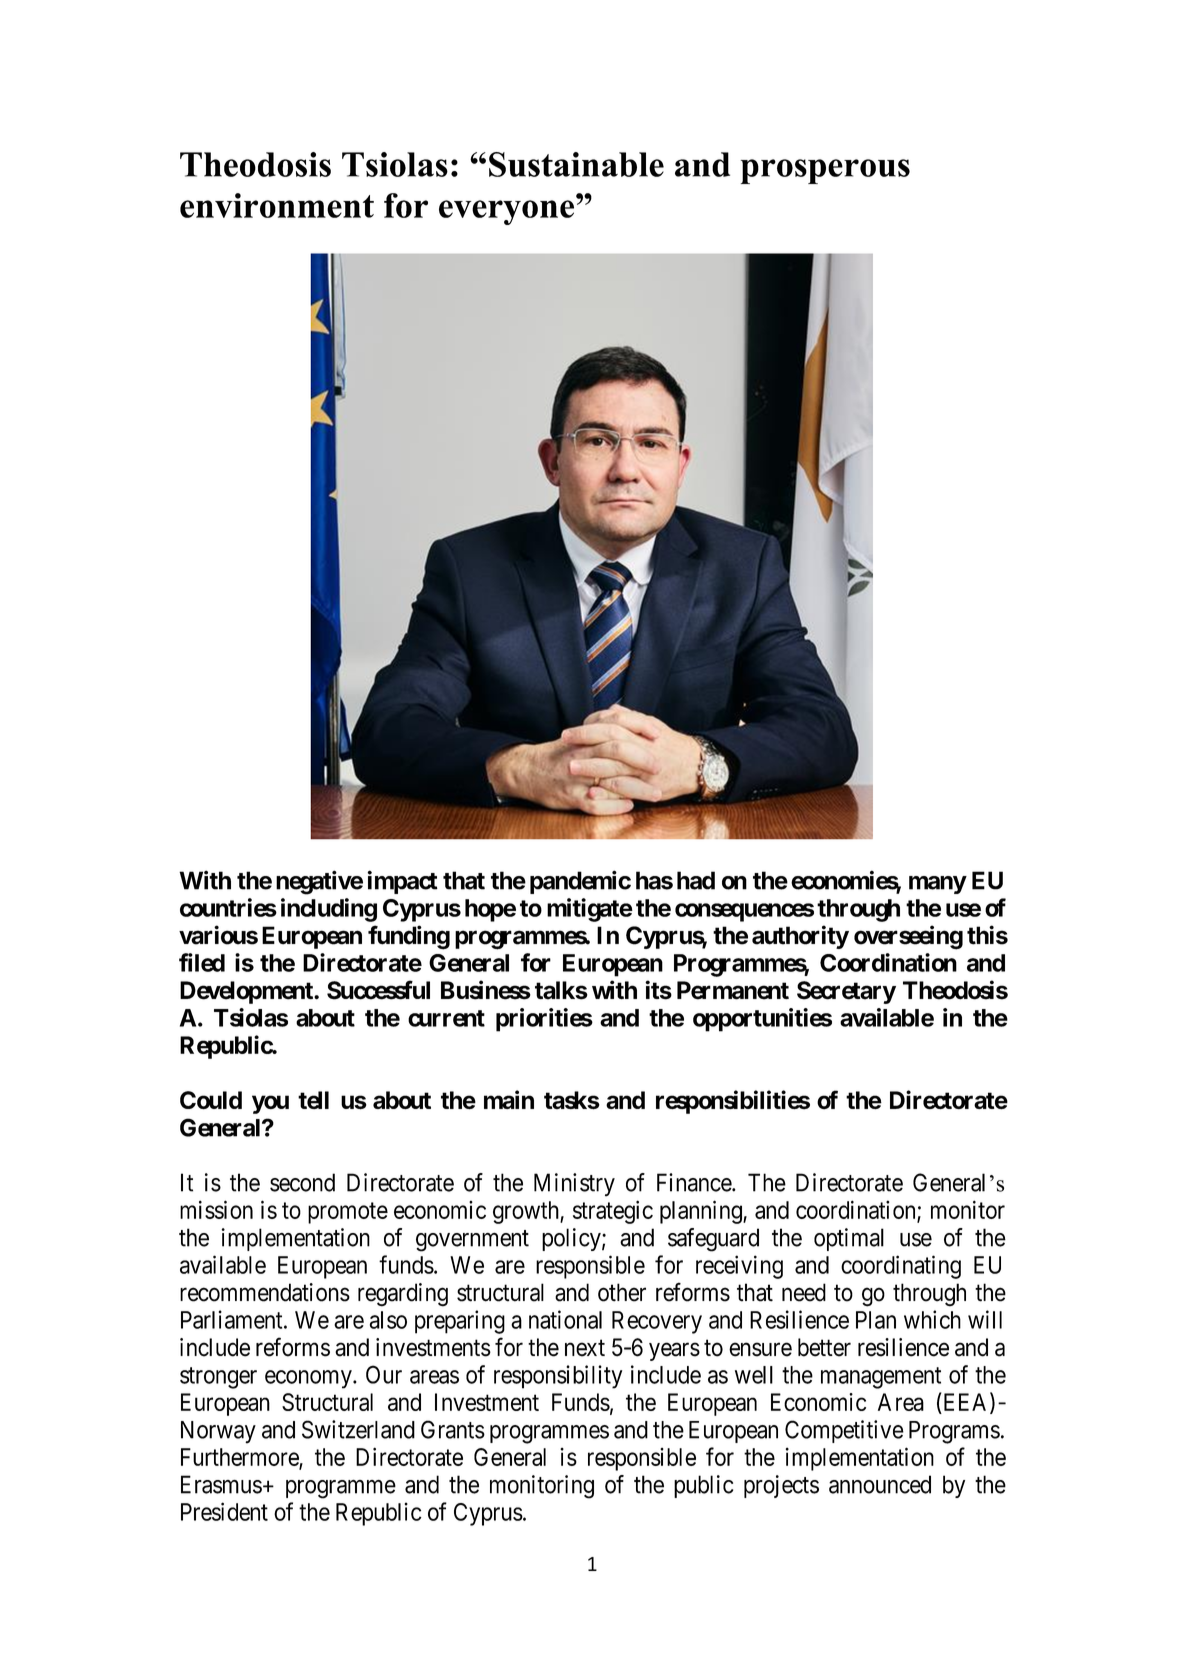 The image size is (1184, 1674). I want to click on impact, so click(402, 882).
